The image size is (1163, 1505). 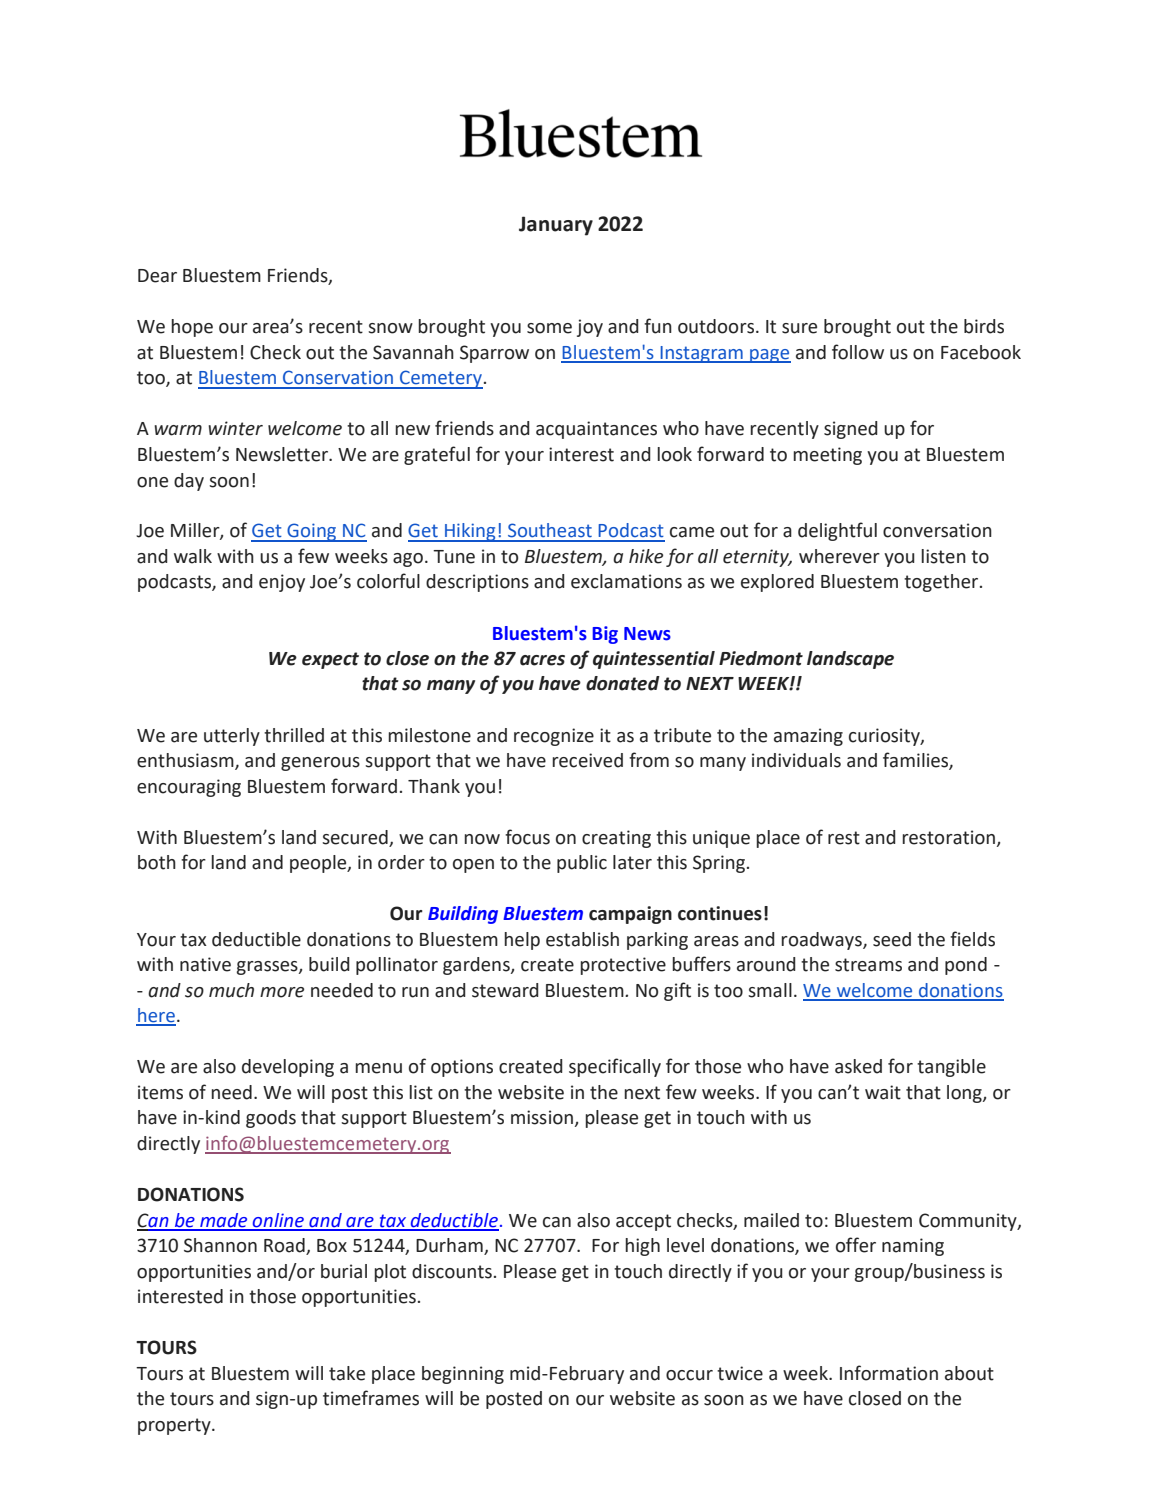 What do you see at coordinates (556, 226) in the screenshot?
I see `January` at bounding box center [556, 226].
